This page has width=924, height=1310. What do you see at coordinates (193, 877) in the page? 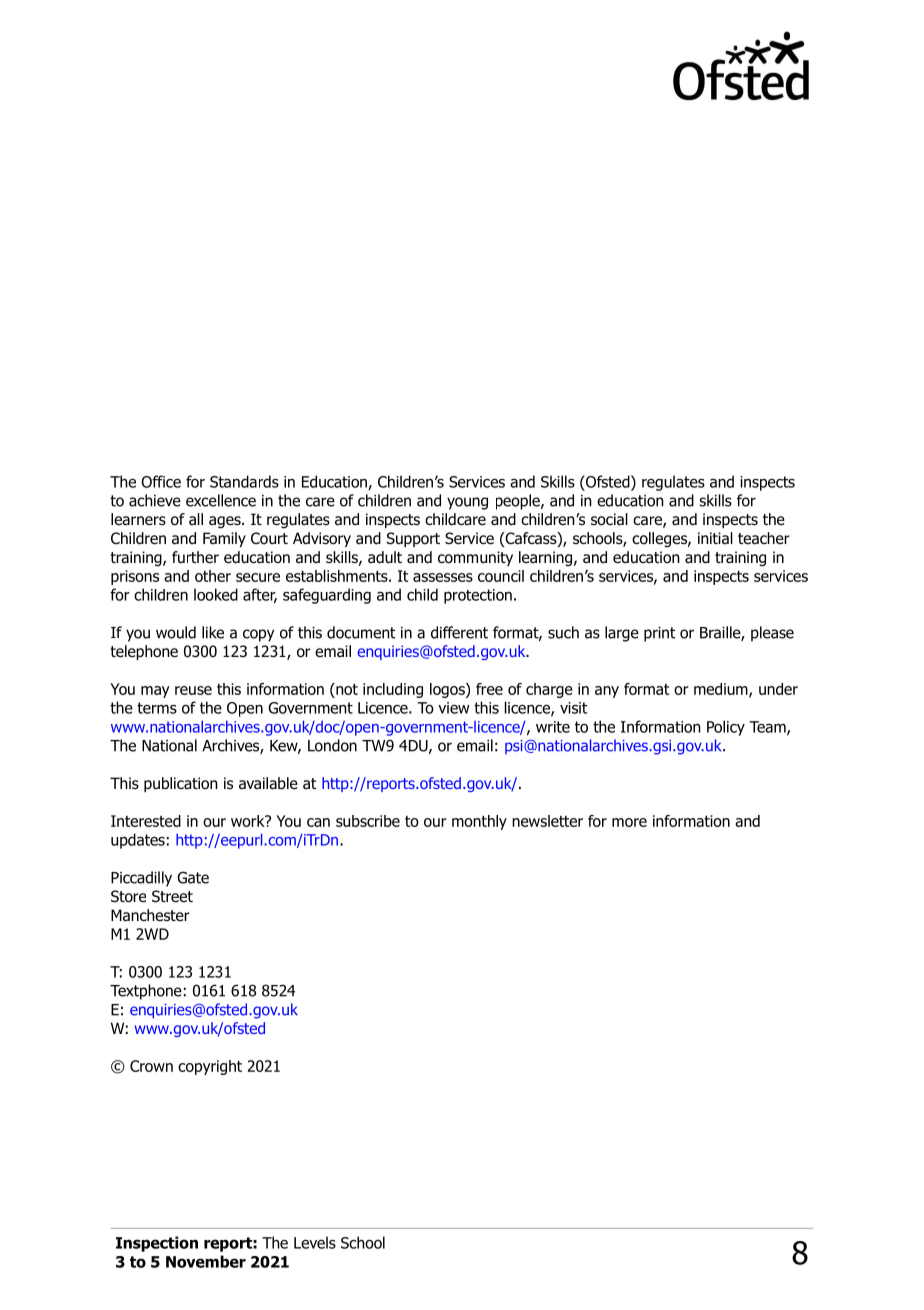
I see `Gate` at bounding box center [193, 877].
